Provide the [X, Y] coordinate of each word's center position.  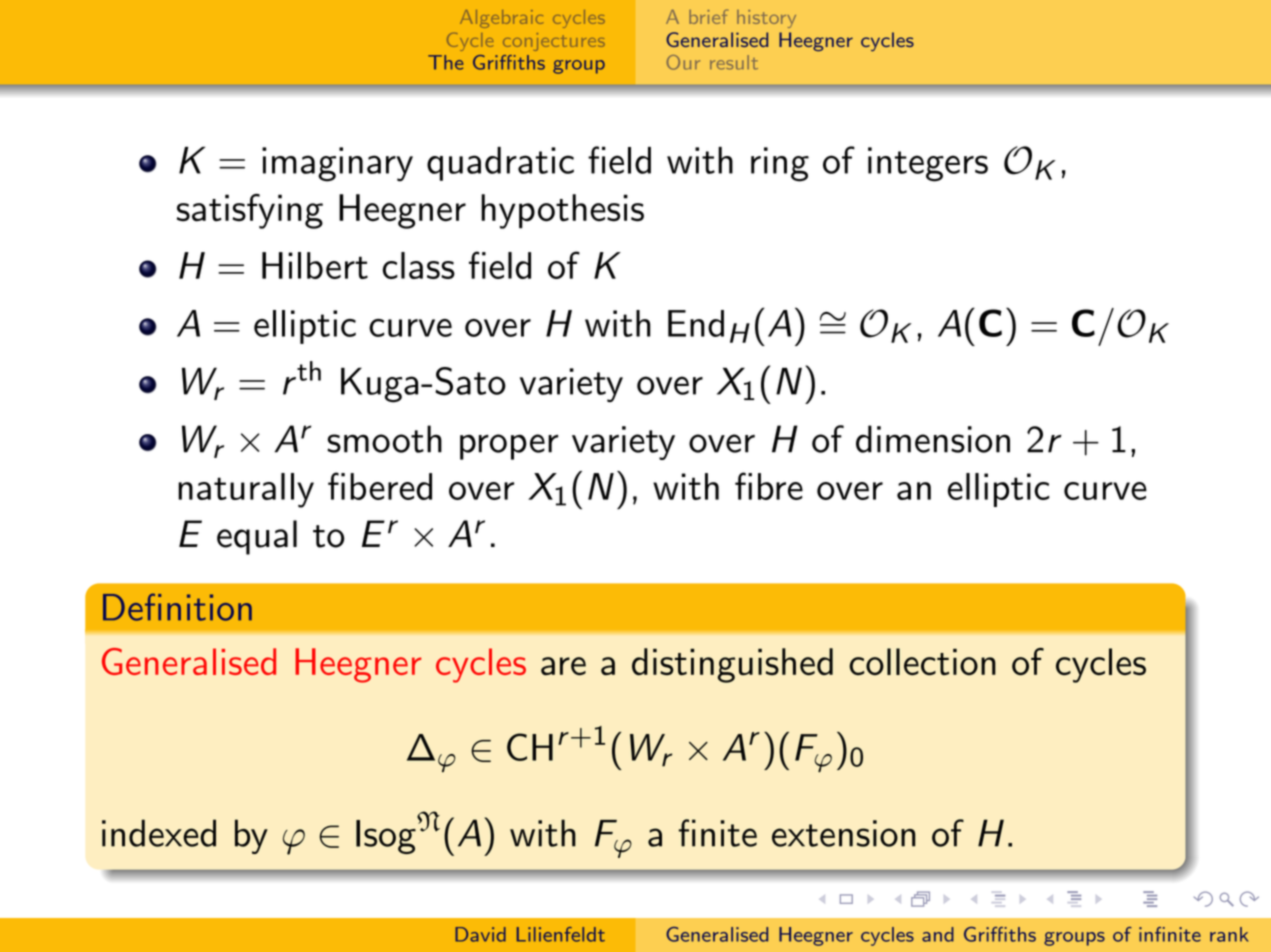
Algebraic [501, 19]
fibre [769, 486]
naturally [246, 490]
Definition [177, 607]
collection [922, 662]
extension [843, 833]
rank [1229, 934]
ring [780, 164]
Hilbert [315, 265]
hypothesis [562, 211]
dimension [933, 439]
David [480, 934]
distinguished [732, 665]
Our [683, 62]
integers [928, 164]
